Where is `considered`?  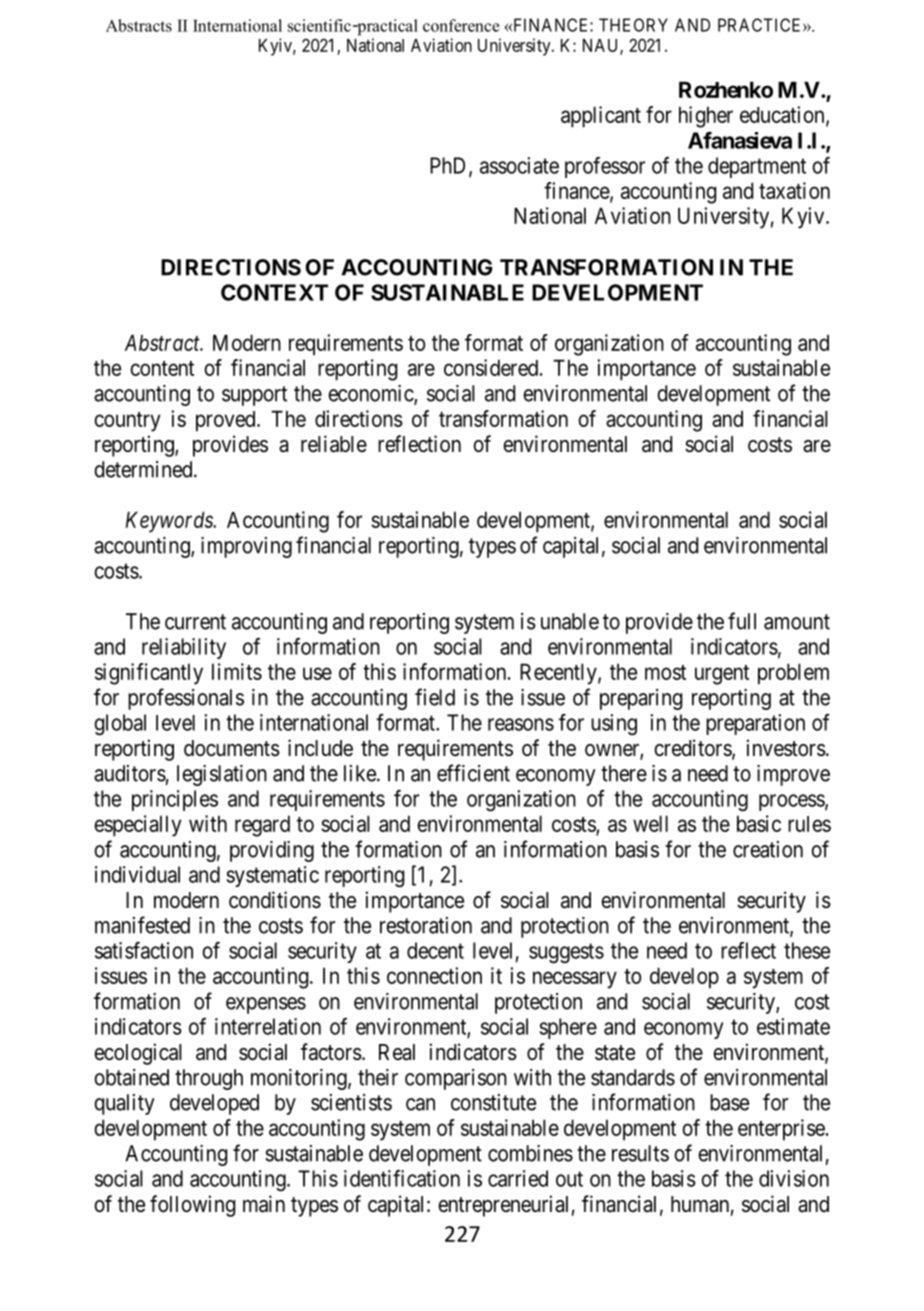
considered is located at coordinates (491, 367).
